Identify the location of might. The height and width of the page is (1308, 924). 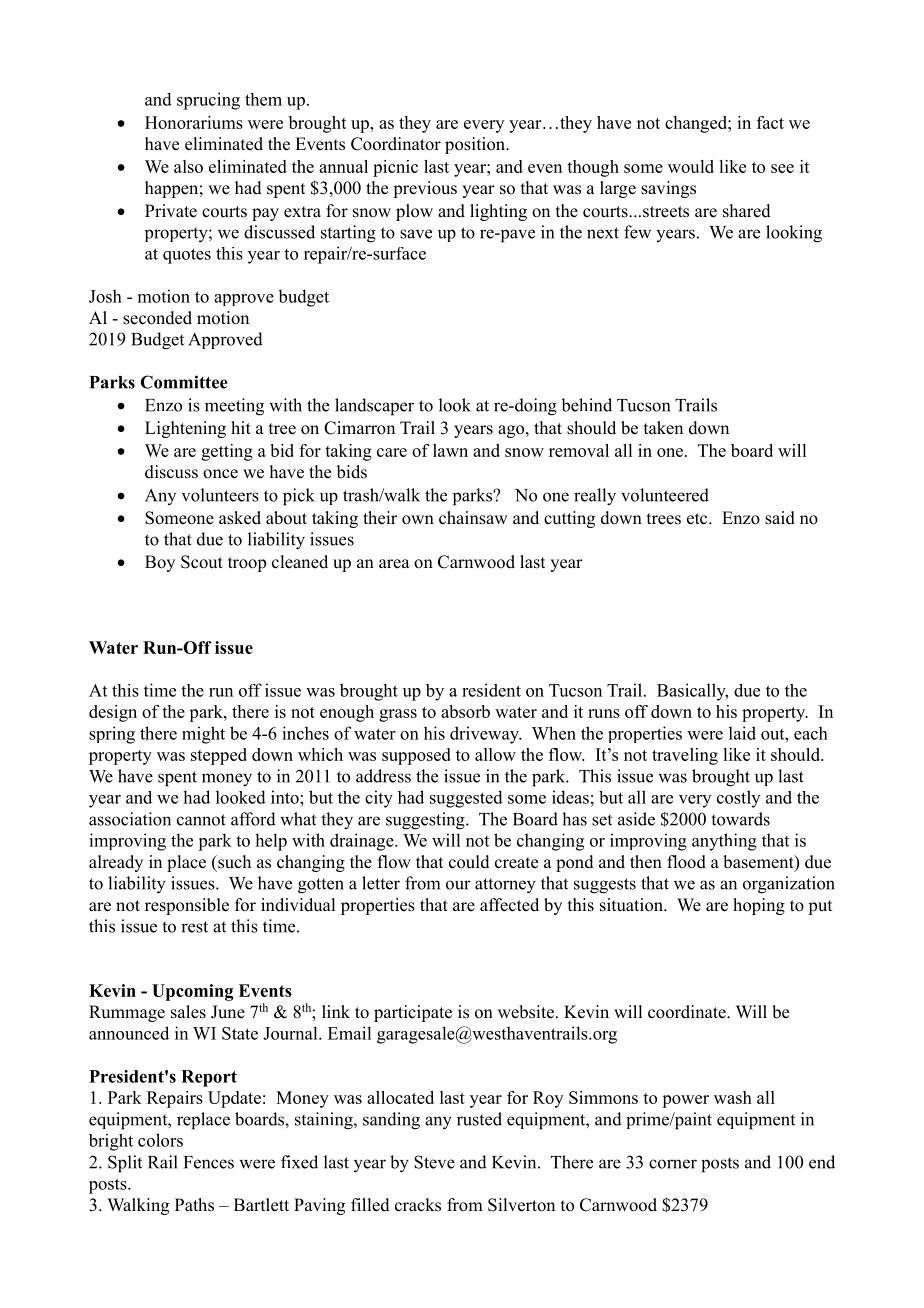
(203, 735).
